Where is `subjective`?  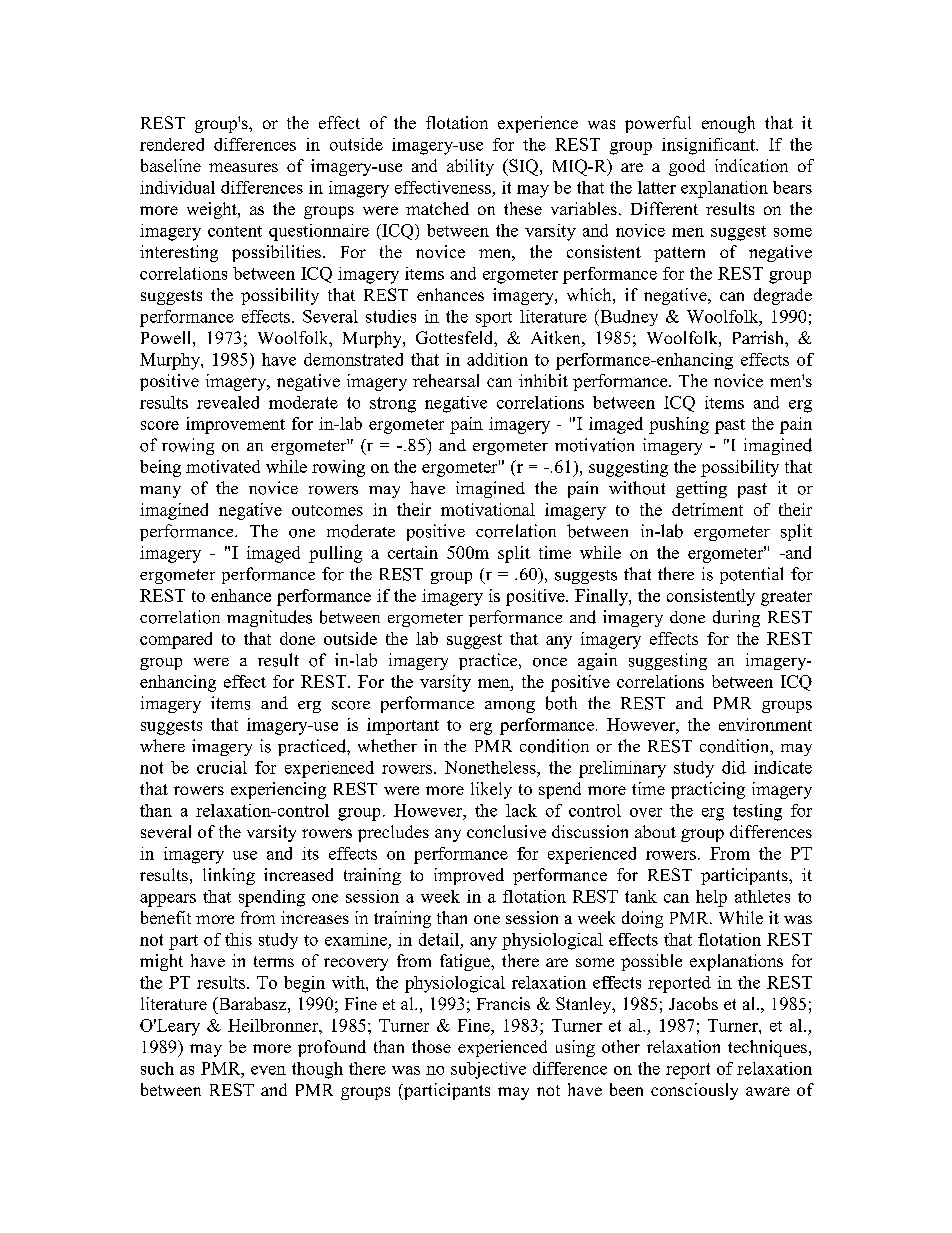
subjective is located at coordinates (488, 1070).
